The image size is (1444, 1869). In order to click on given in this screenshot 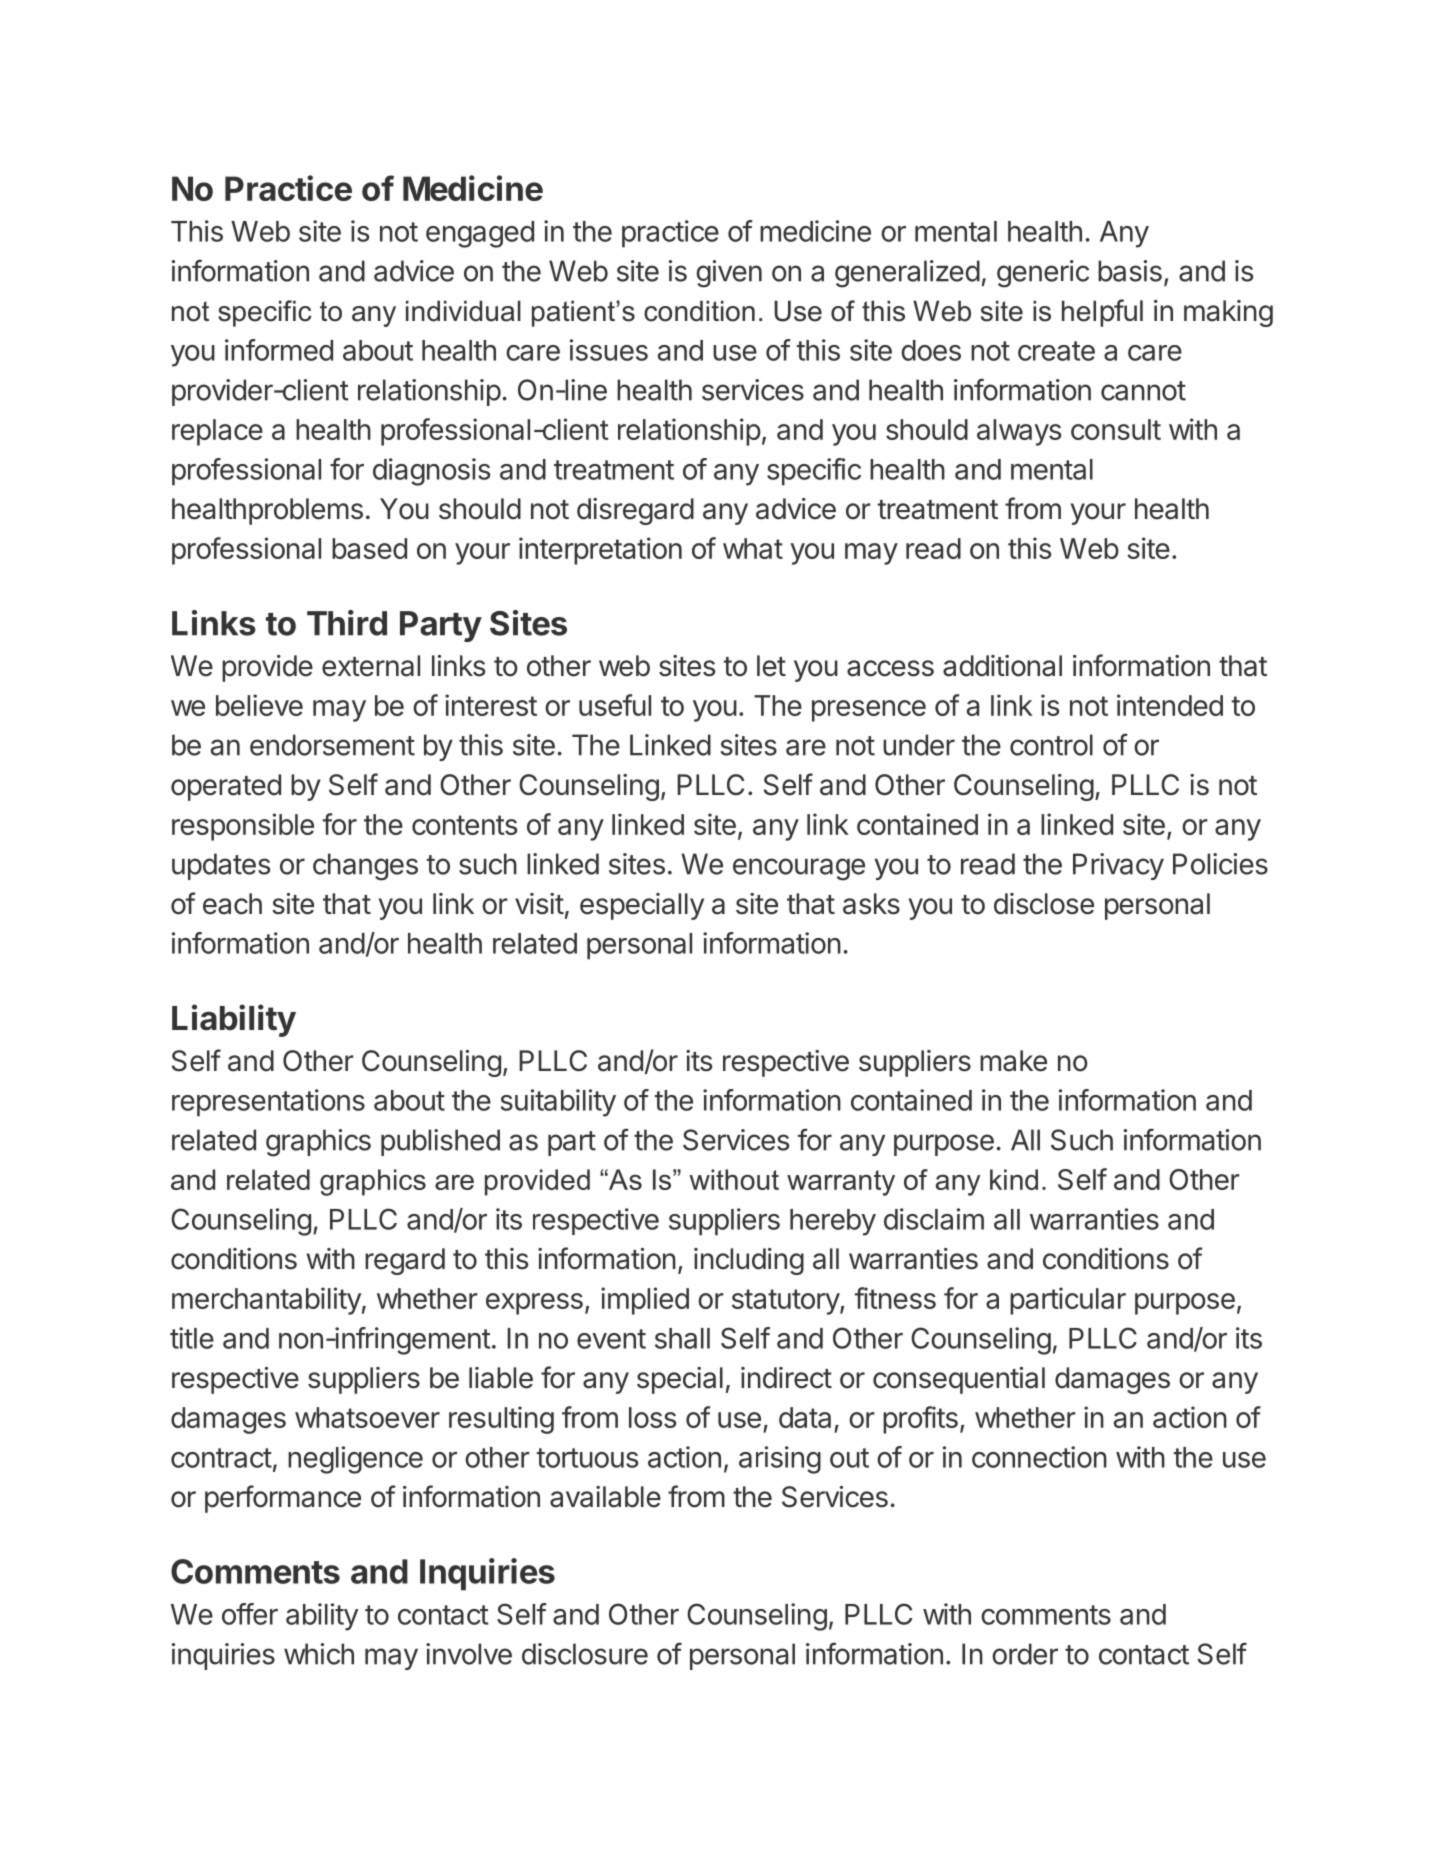, I will do `click(729, 274)`.
